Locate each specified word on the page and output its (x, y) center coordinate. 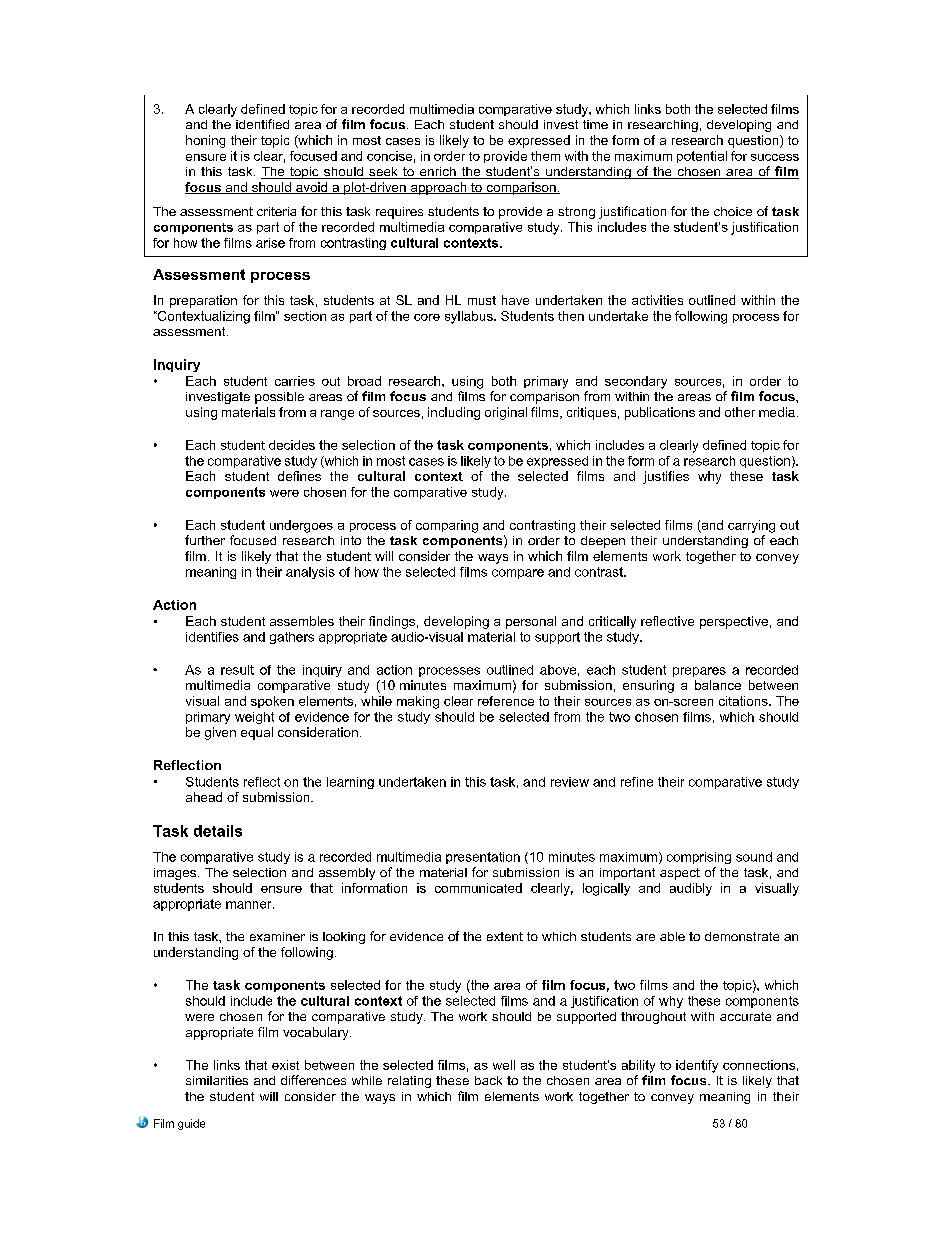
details (218, 831)
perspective (734, 622)
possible (279, 398)
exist (285, 1065)
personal (531, 622)
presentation (483, 858)
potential (702, 157)
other (740, 412)
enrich (438, 173)
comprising (699, 858)
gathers (292, 638)
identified (262, 124)
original (506, 413)
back (488, 1080)
